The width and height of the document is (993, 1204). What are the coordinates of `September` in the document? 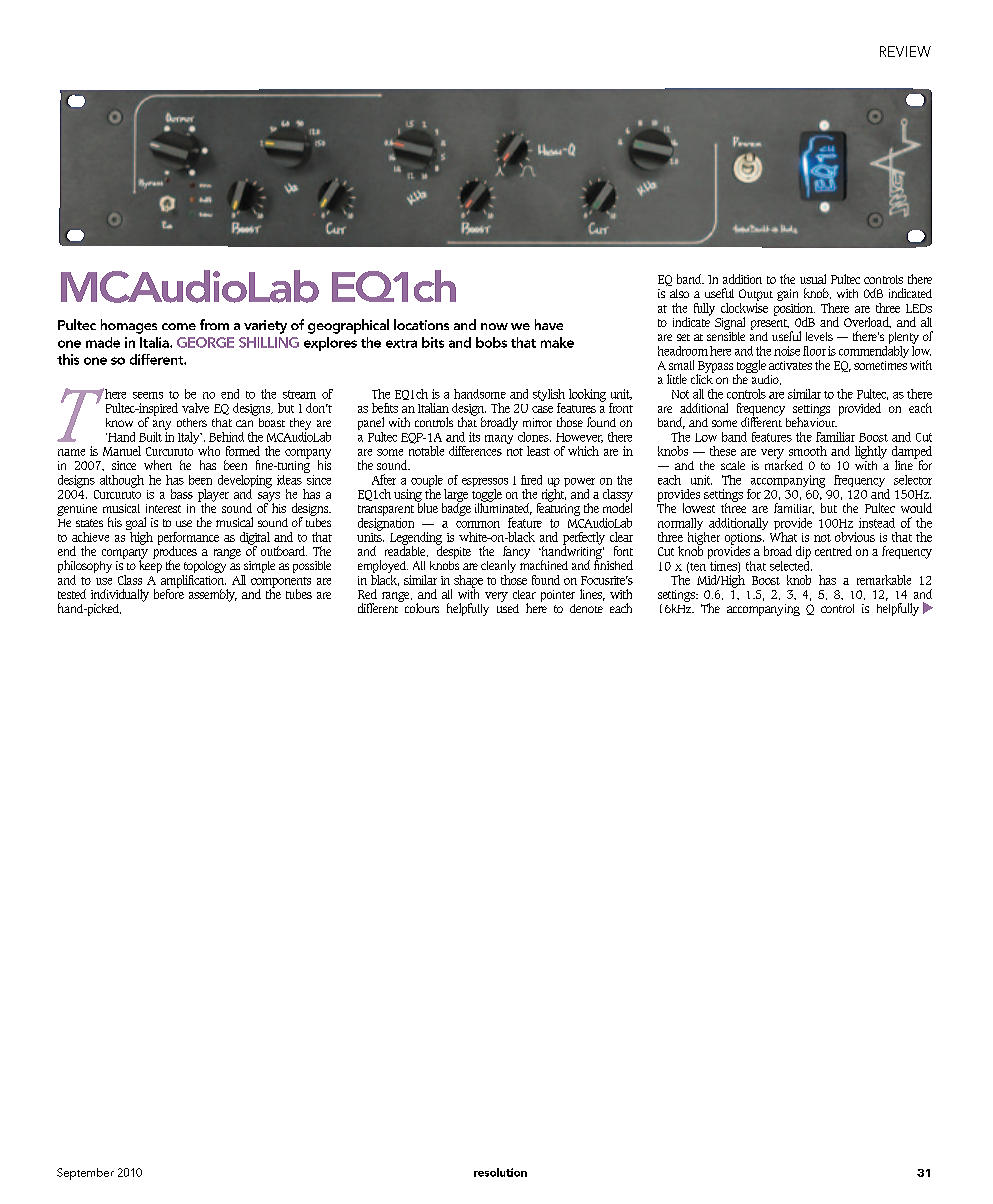 It's located at (85, 1174).
